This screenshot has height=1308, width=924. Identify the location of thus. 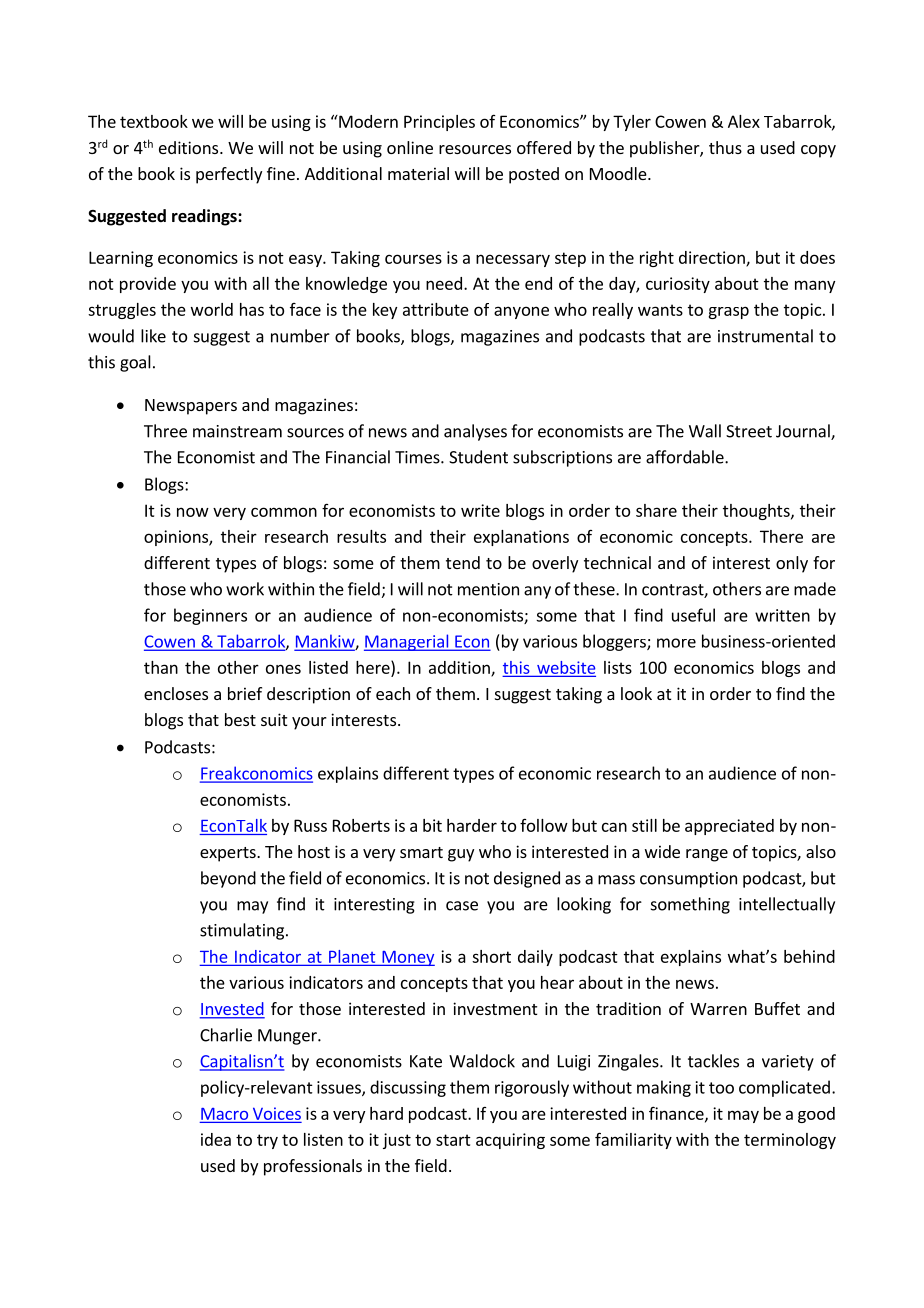
(725, 147).
